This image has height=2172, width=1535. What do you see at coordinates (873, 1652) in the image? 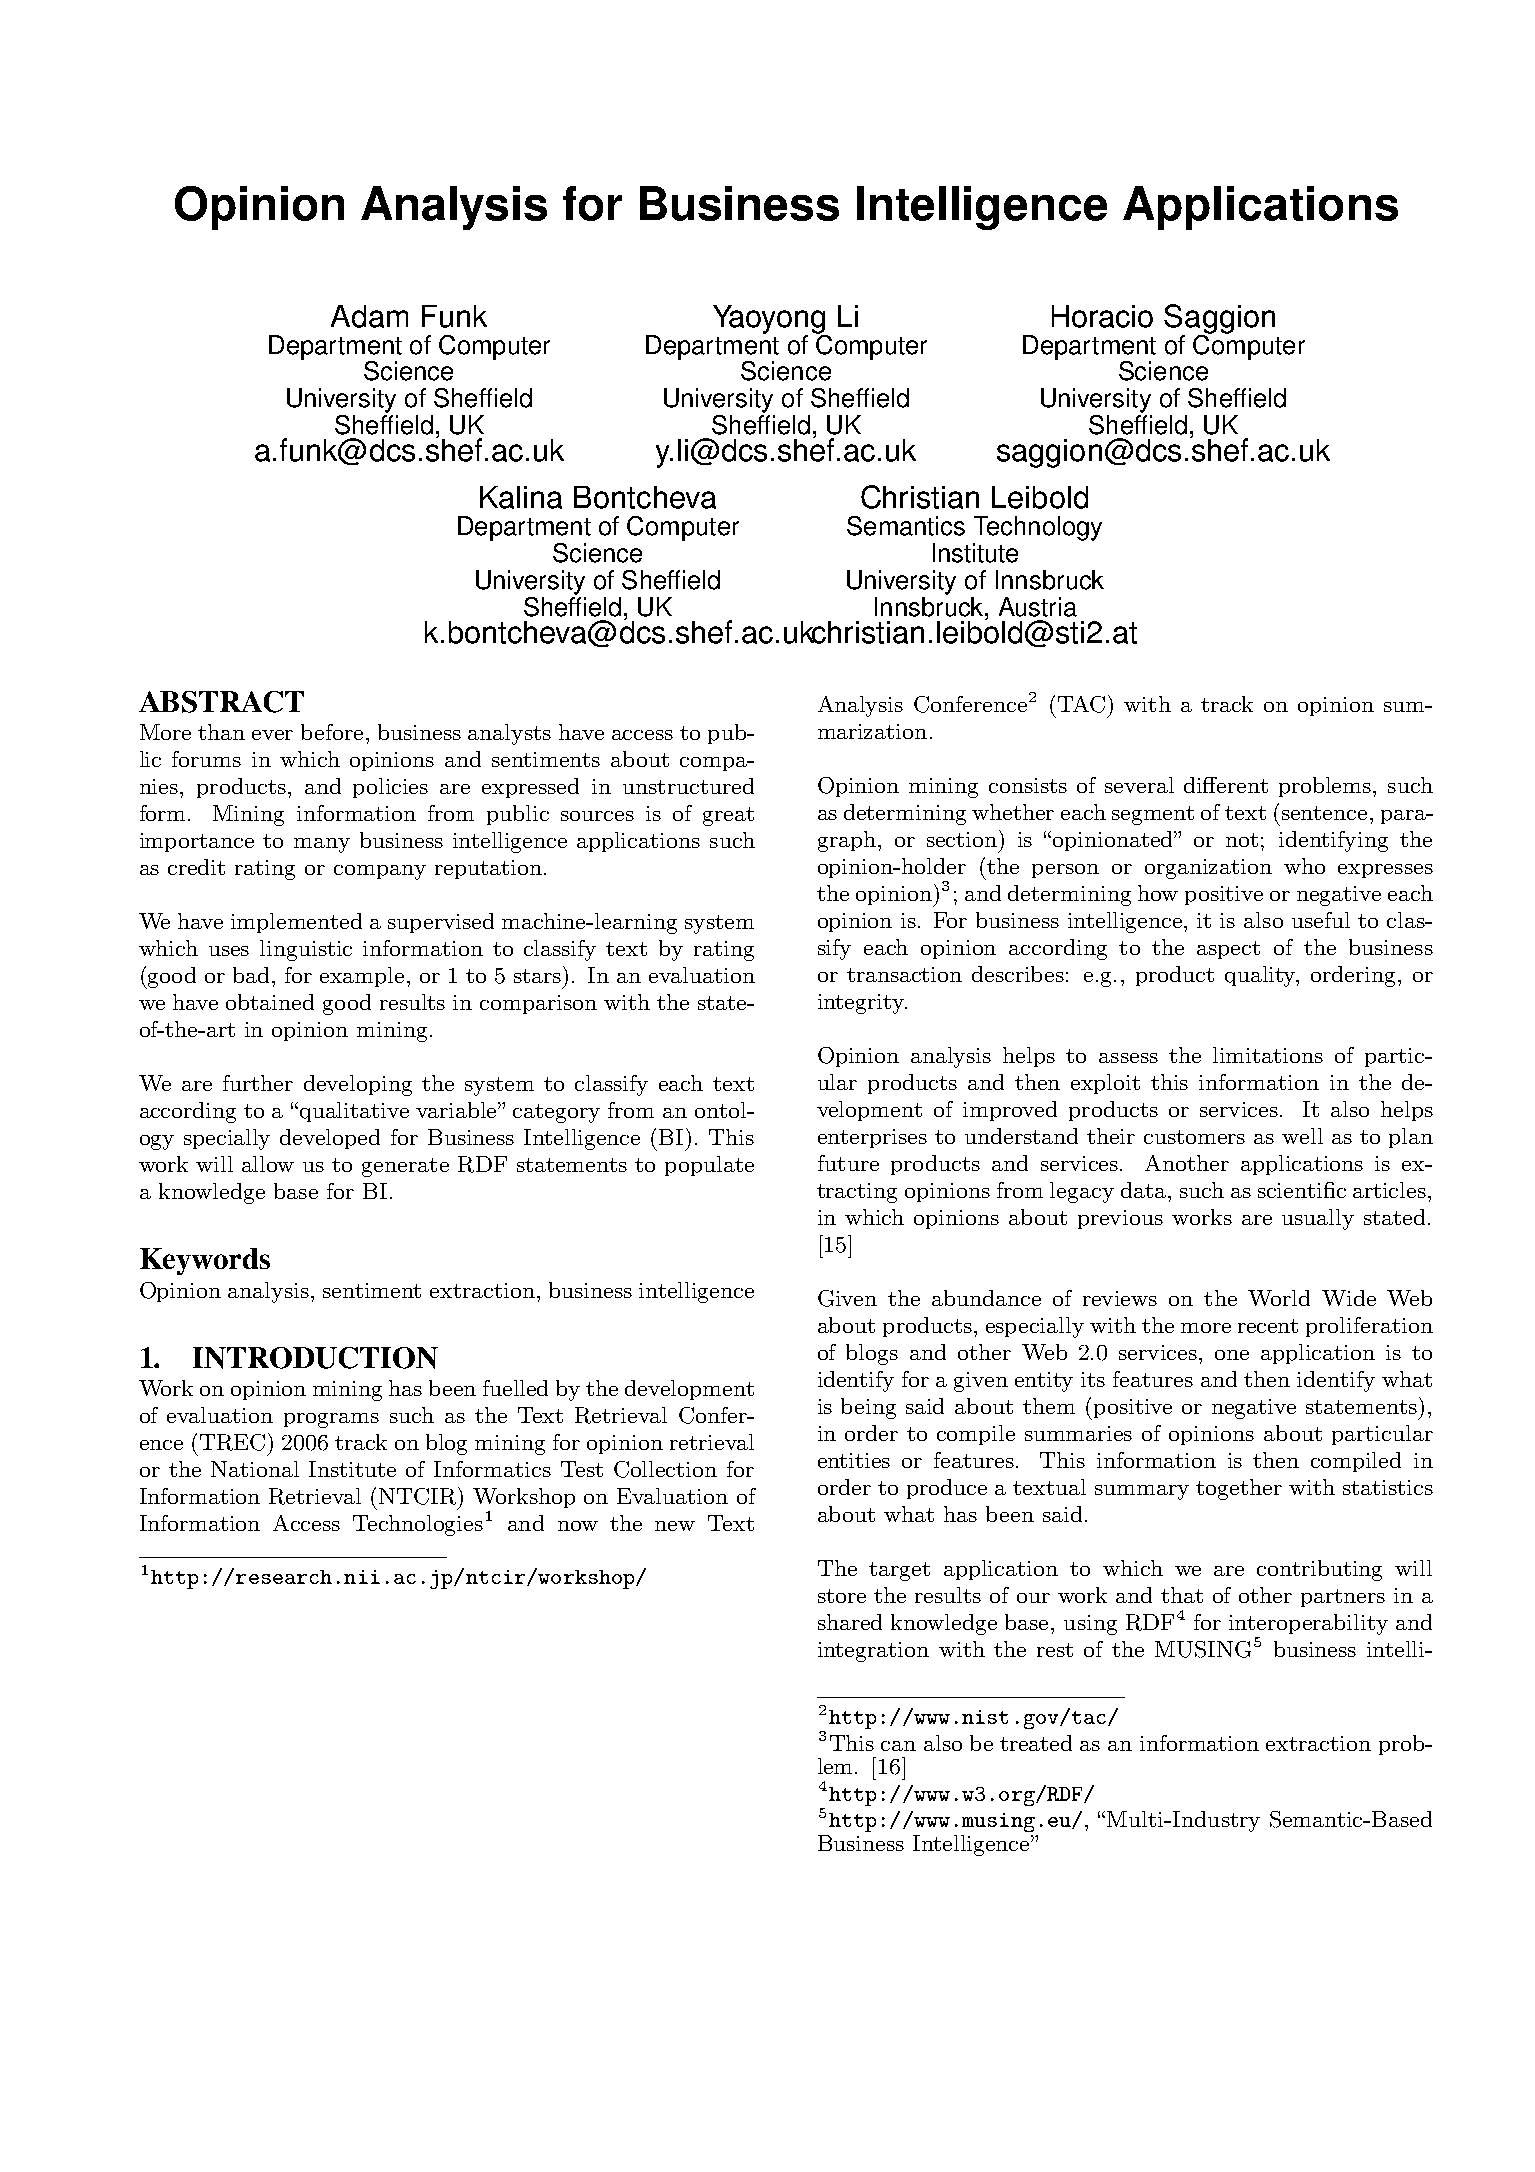
I see `integration` at bounding box center [873, 1652].
